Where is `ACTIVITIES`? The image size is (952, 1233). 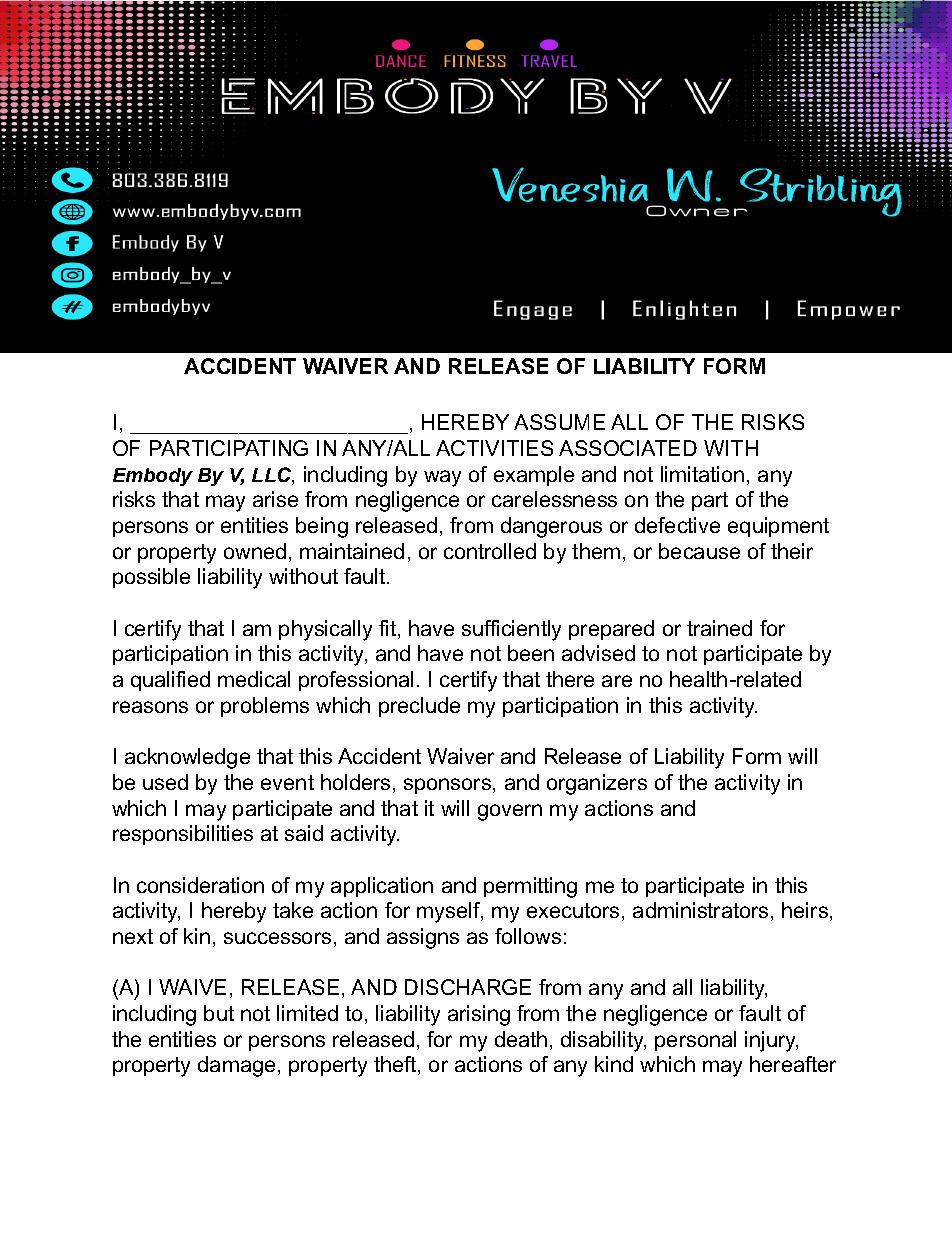 ACTIVITIES is located at coordinates (494, 448).
